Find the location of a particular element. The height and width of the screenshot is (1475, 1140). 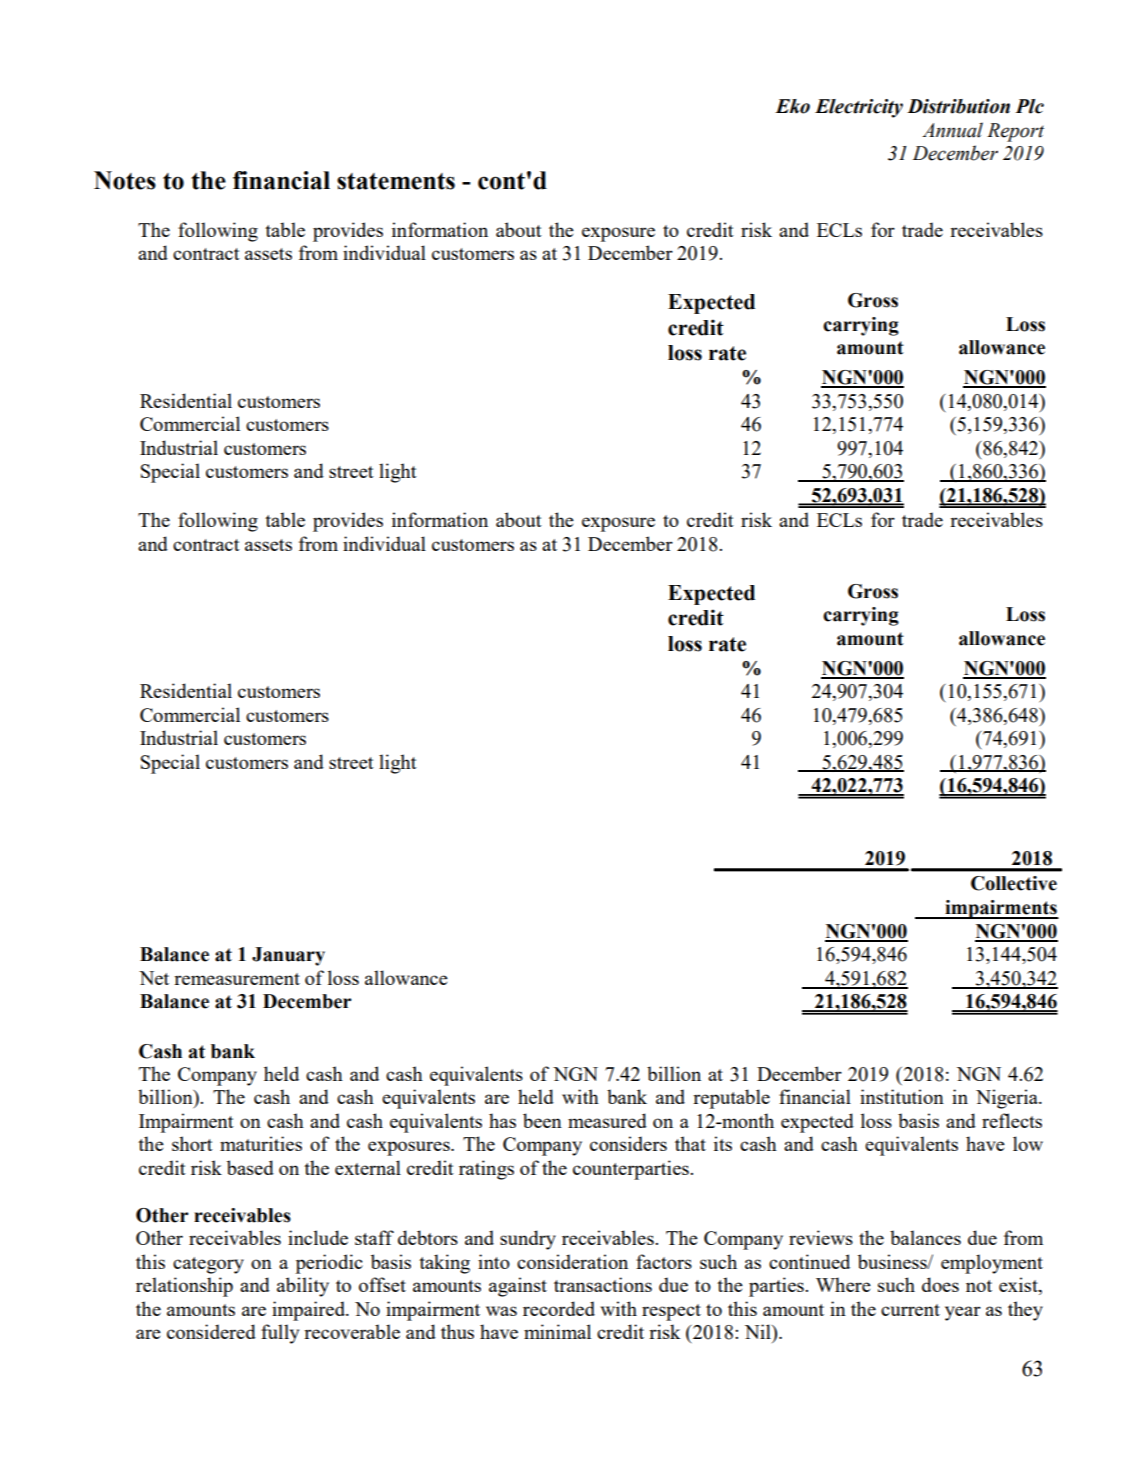

Net is located at coordinates (154, 978).
